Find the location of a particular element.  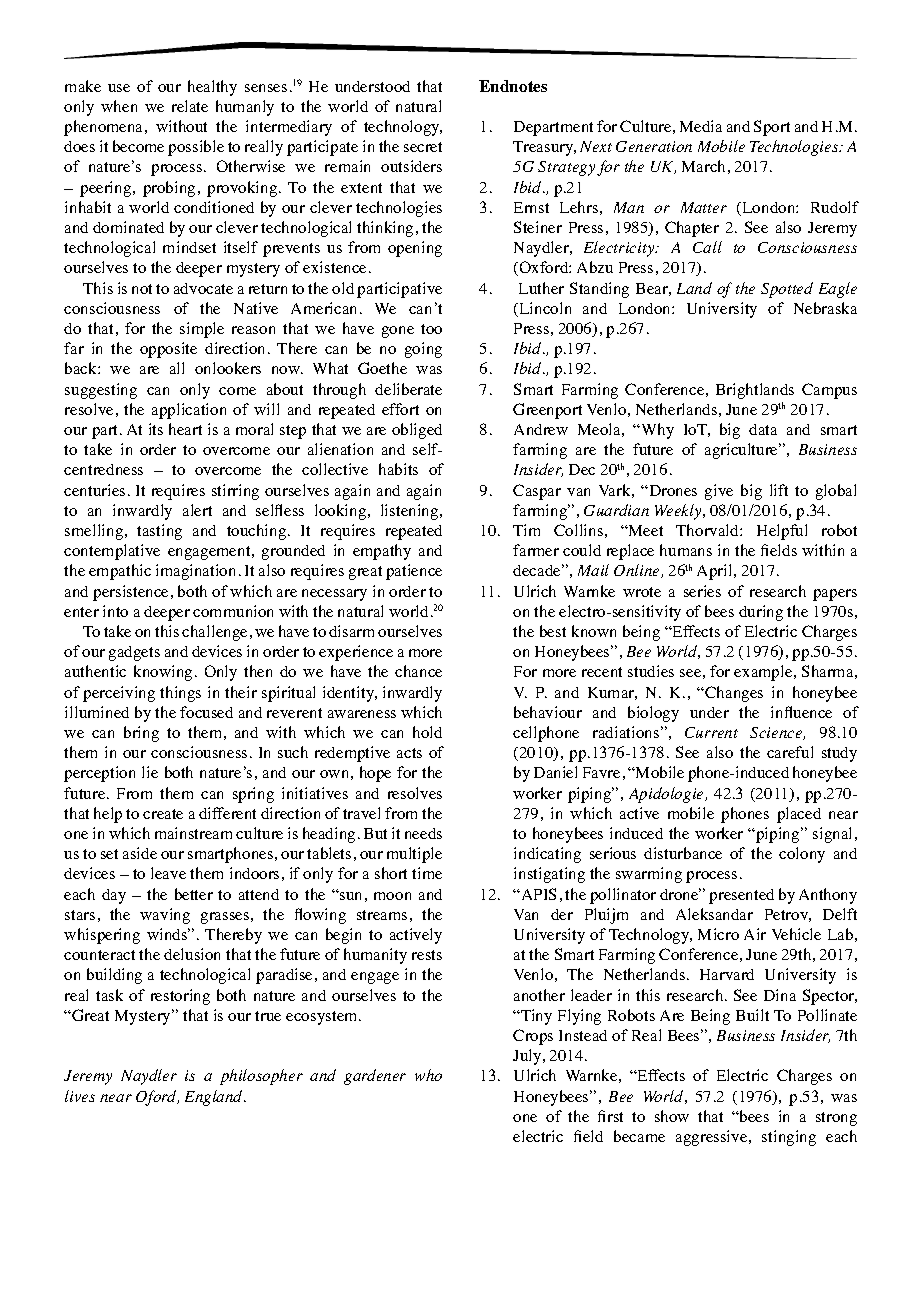

persistence is located at coordinates (132, 593).
